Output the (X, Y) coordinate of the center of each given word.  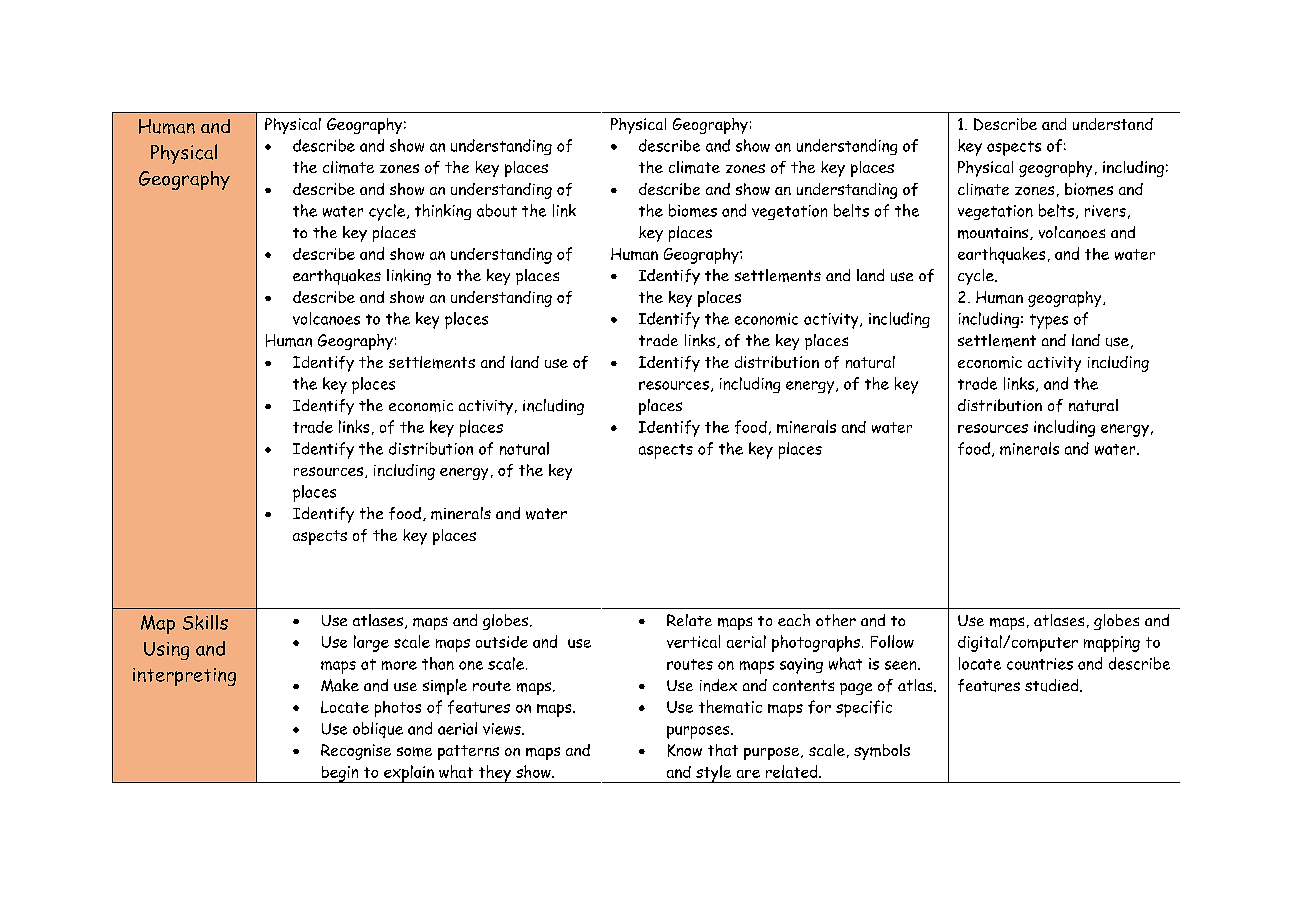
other (836, 620)
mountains (994, 233)
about (497, 210)
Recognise (356, 752)
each (794, 620)
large (371, 643)
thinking (443, 212)
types (1049, 321)
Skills (205, 622)
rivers (1105, 211)
